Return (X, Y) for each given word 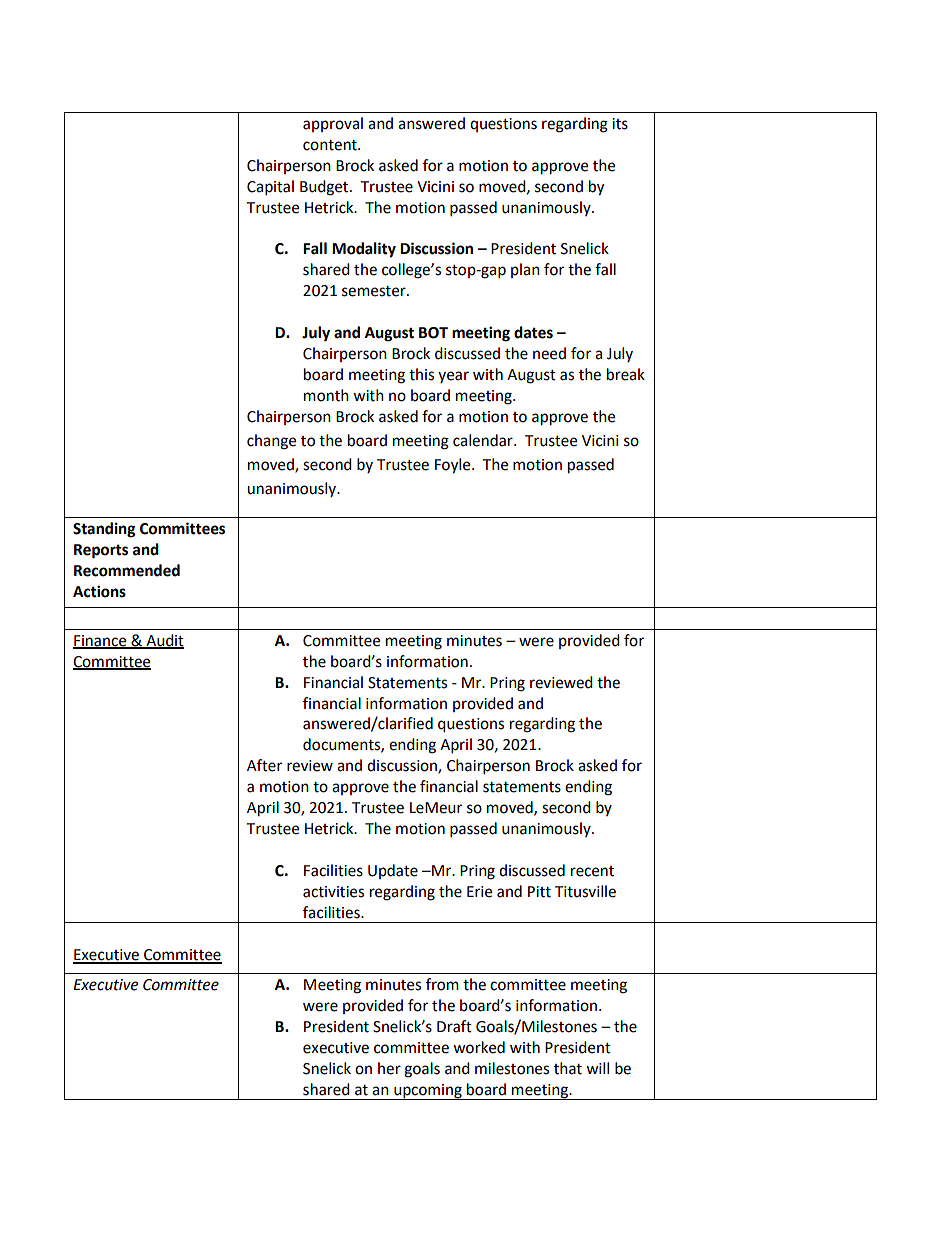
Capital (270, 188)
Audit (164, 641)
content (331, 145)
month (326, 395)
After (264, 765)
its (620, 124)
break (626, 374)
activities (333, 892)
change (271, 442)
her (389, 1068)
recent (592, 871)
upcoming (428, 1092)
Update (393, 871)
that (568, 1068)
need (549, 353)
